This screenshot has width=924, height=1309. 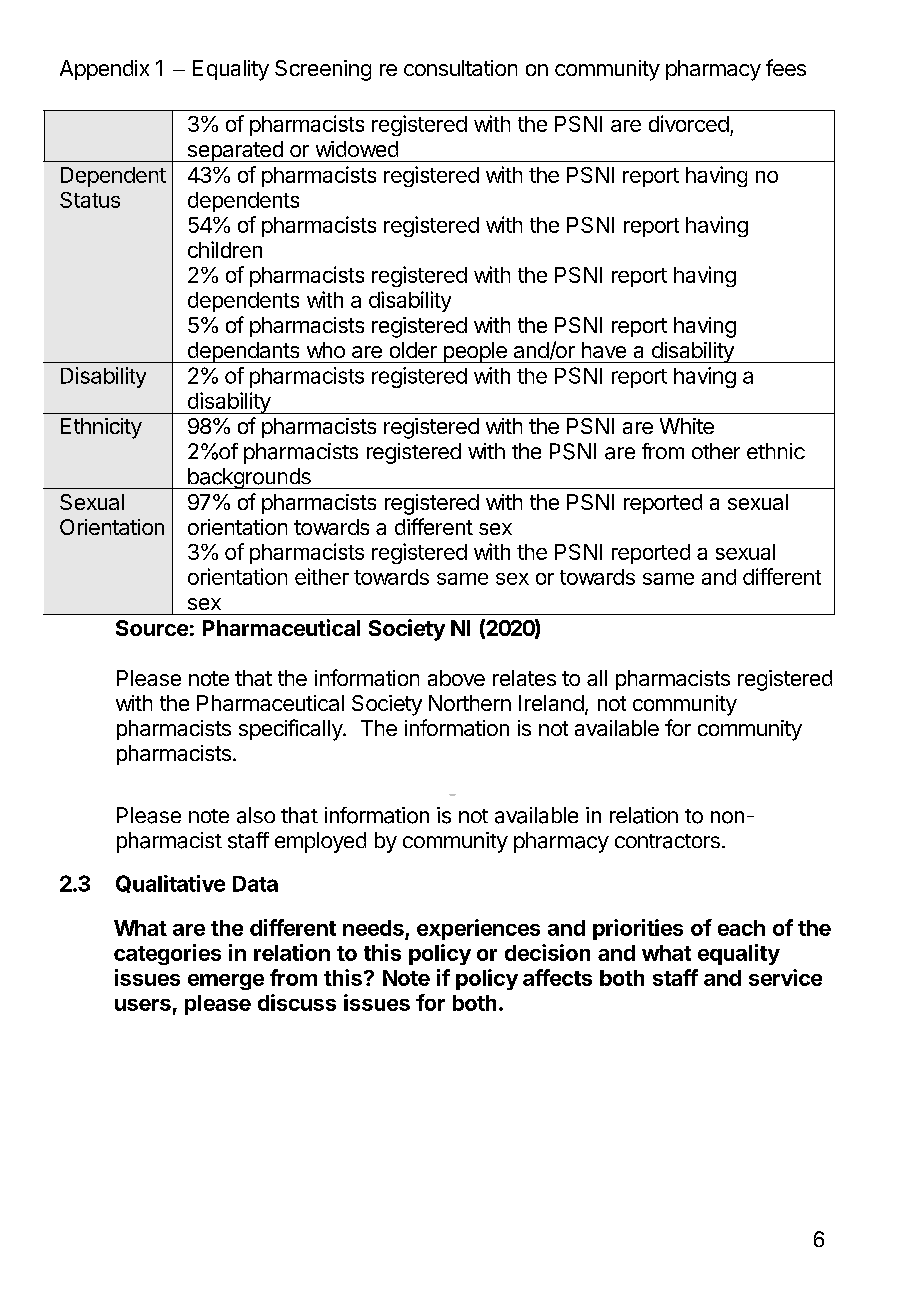 I want to click on people, so click(x=475, y=352).
